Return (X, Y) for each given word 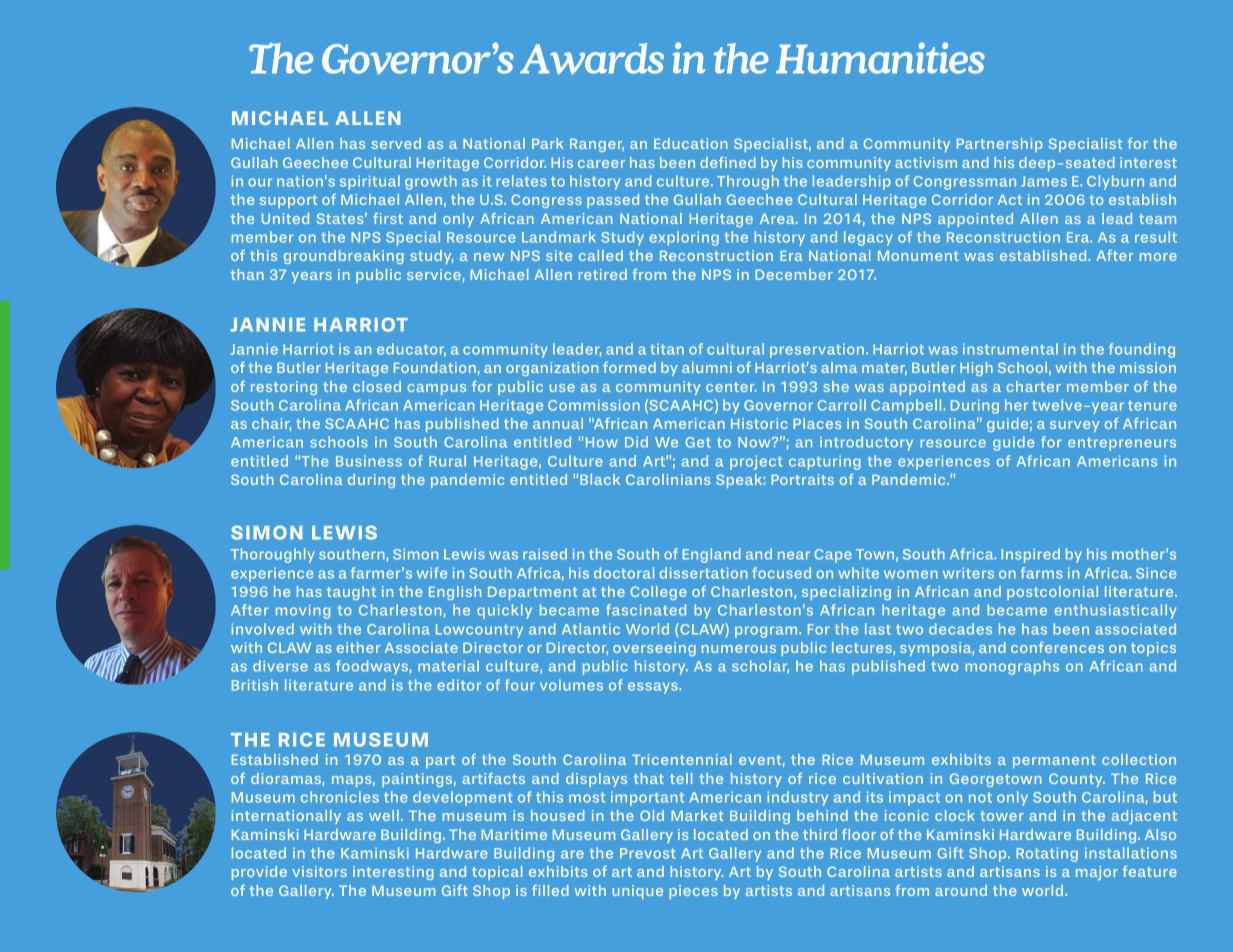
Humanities (880, 58)
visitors (319, 871)
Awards (592, 58)
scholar (760, 667)
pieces (693, 892)
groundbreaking (344, 257)
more (1158, 257)
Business (369, 461)
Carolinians (668, 479)
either (358, 647)
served (396, 143)
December (794, 274)
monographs (1012, 667)
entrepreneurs (1122, 444)
